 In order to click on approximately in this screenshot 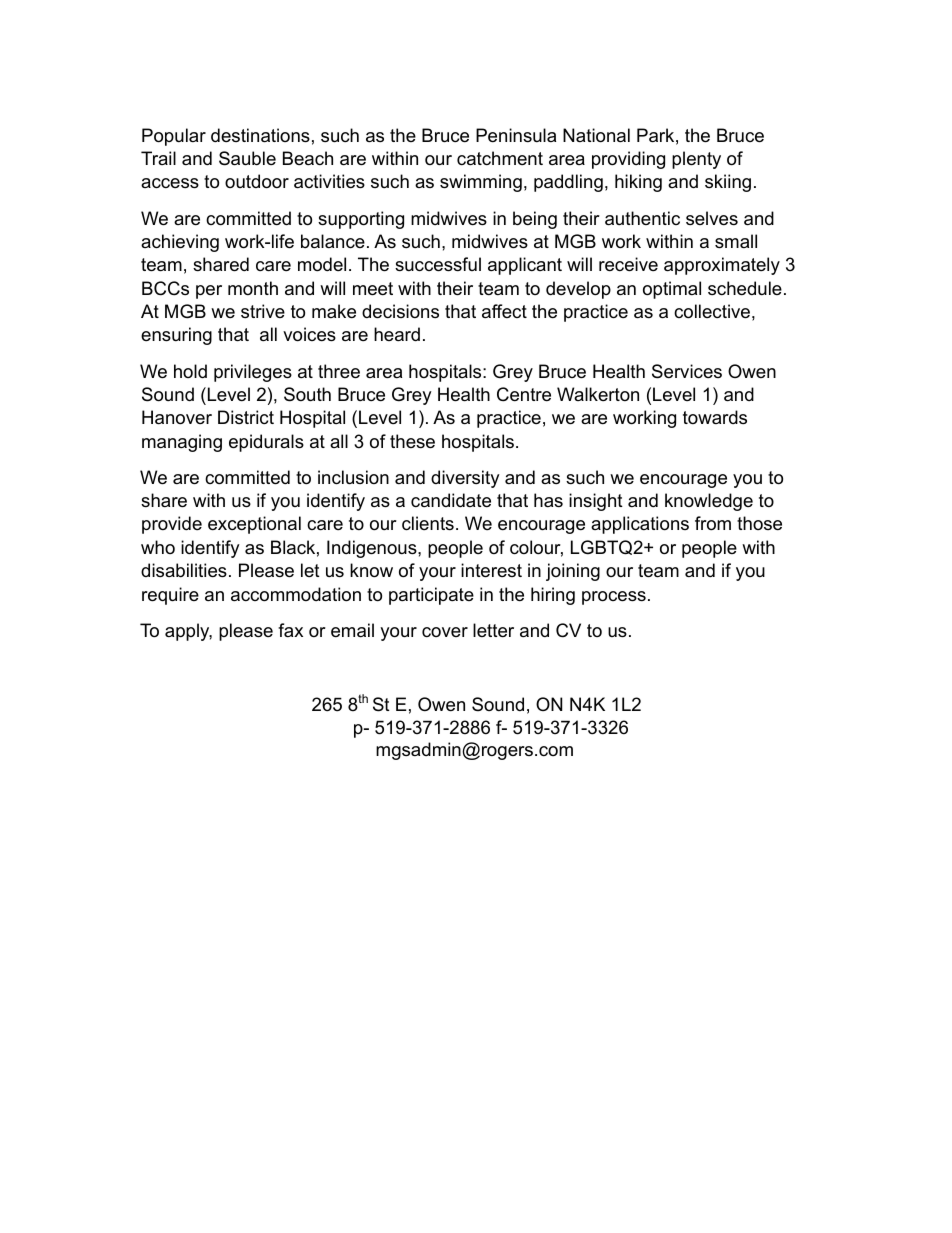, I will do `click(722, 266)`.
